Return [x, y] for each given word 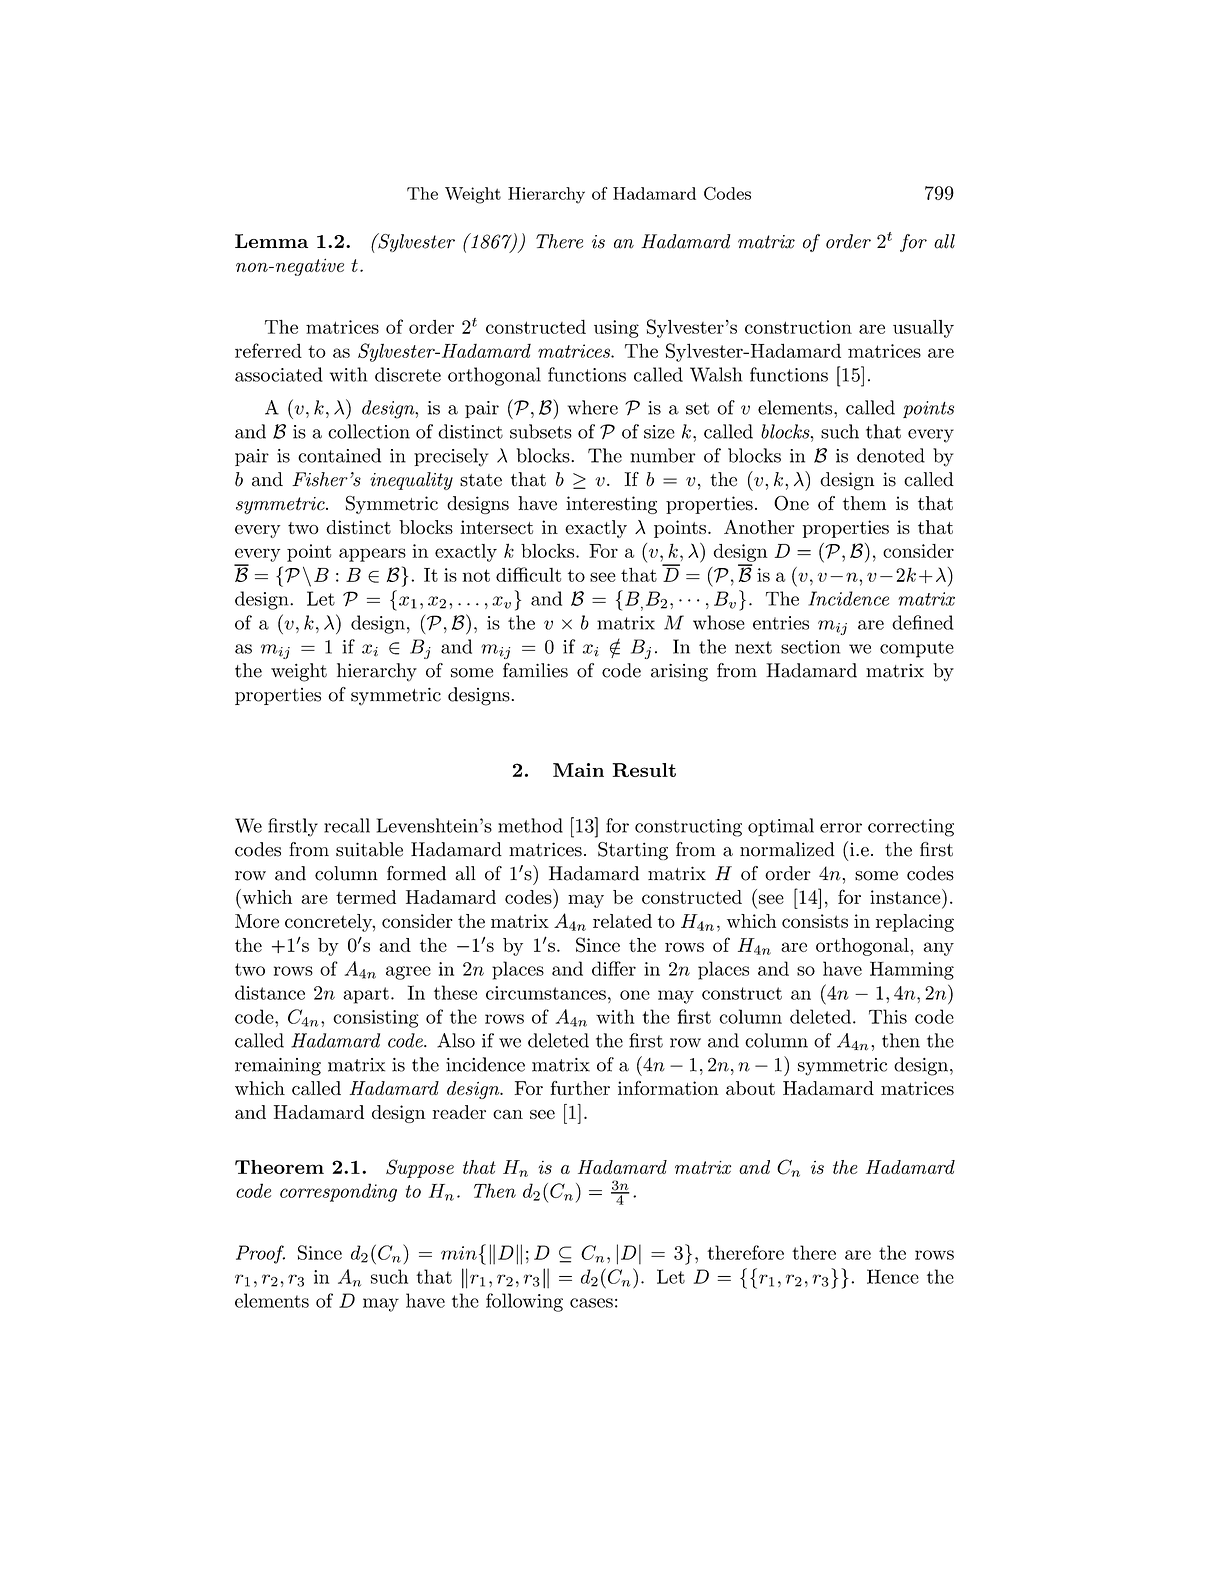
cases [591, 1303]
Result [644, 770]
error [841, 828]
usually [923, 329]
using [616, 329]
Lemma [271, 241]
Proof [260, 1254]
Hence [893, 1276]
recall [347, 825]
